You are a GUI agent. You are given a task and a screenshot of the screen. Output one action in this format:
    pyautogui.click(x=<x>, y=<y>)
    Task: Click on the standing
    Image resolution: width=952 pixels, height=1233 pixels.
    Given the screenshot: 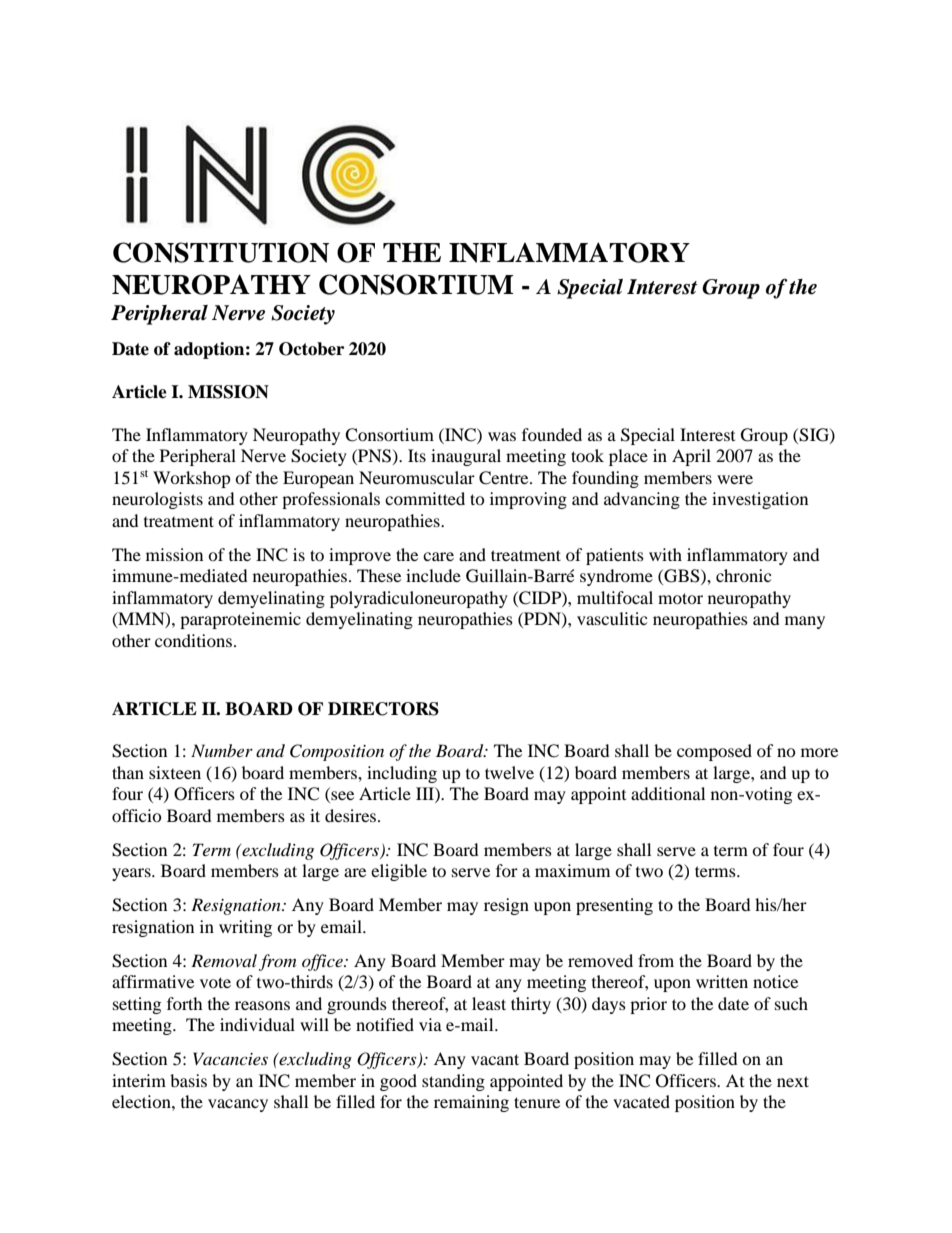 What is the action you would take?
    pyautogui.click(x=453, y=1082)
